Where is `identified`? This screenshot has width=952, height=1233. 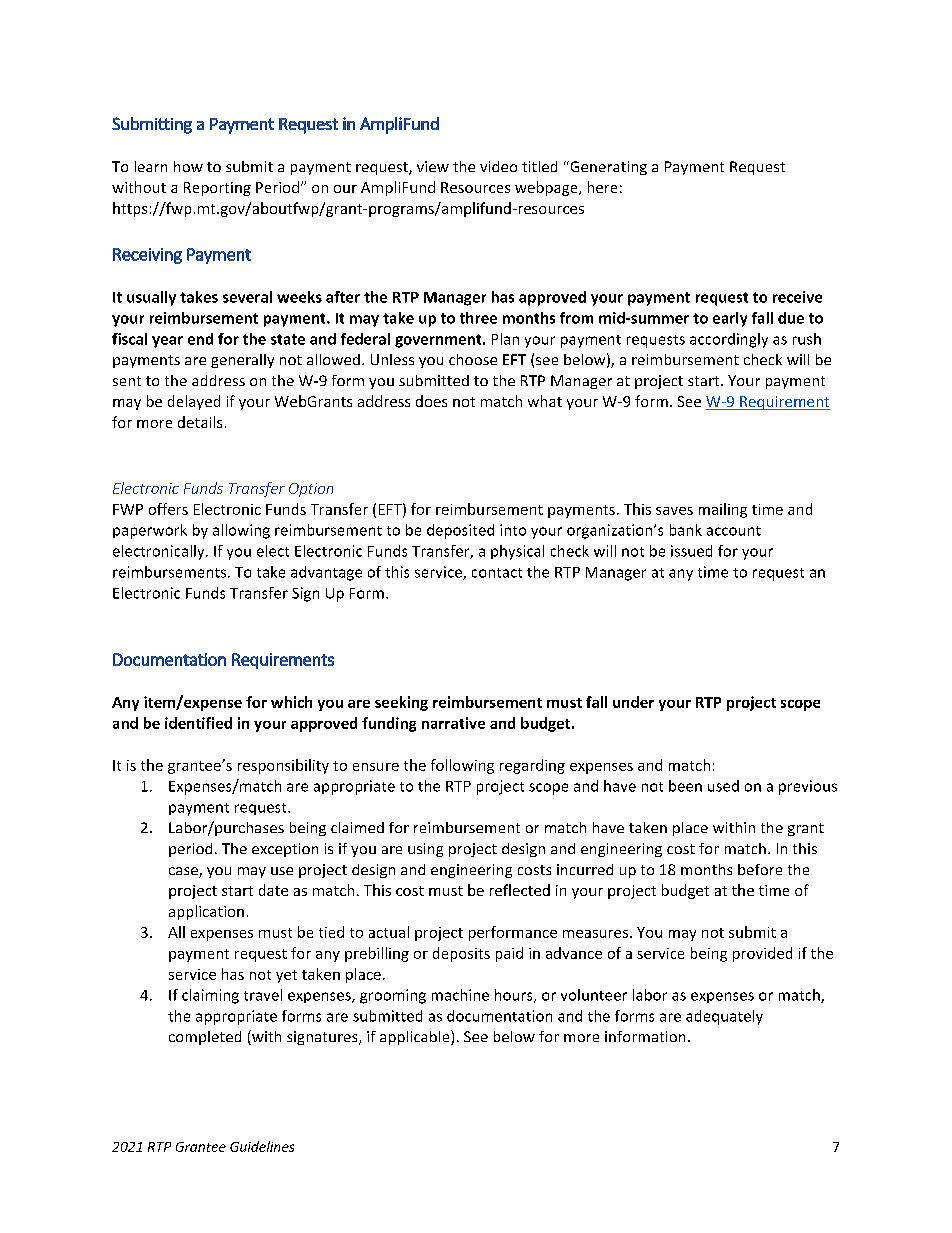
identified is located at coordinates (198, 723).
